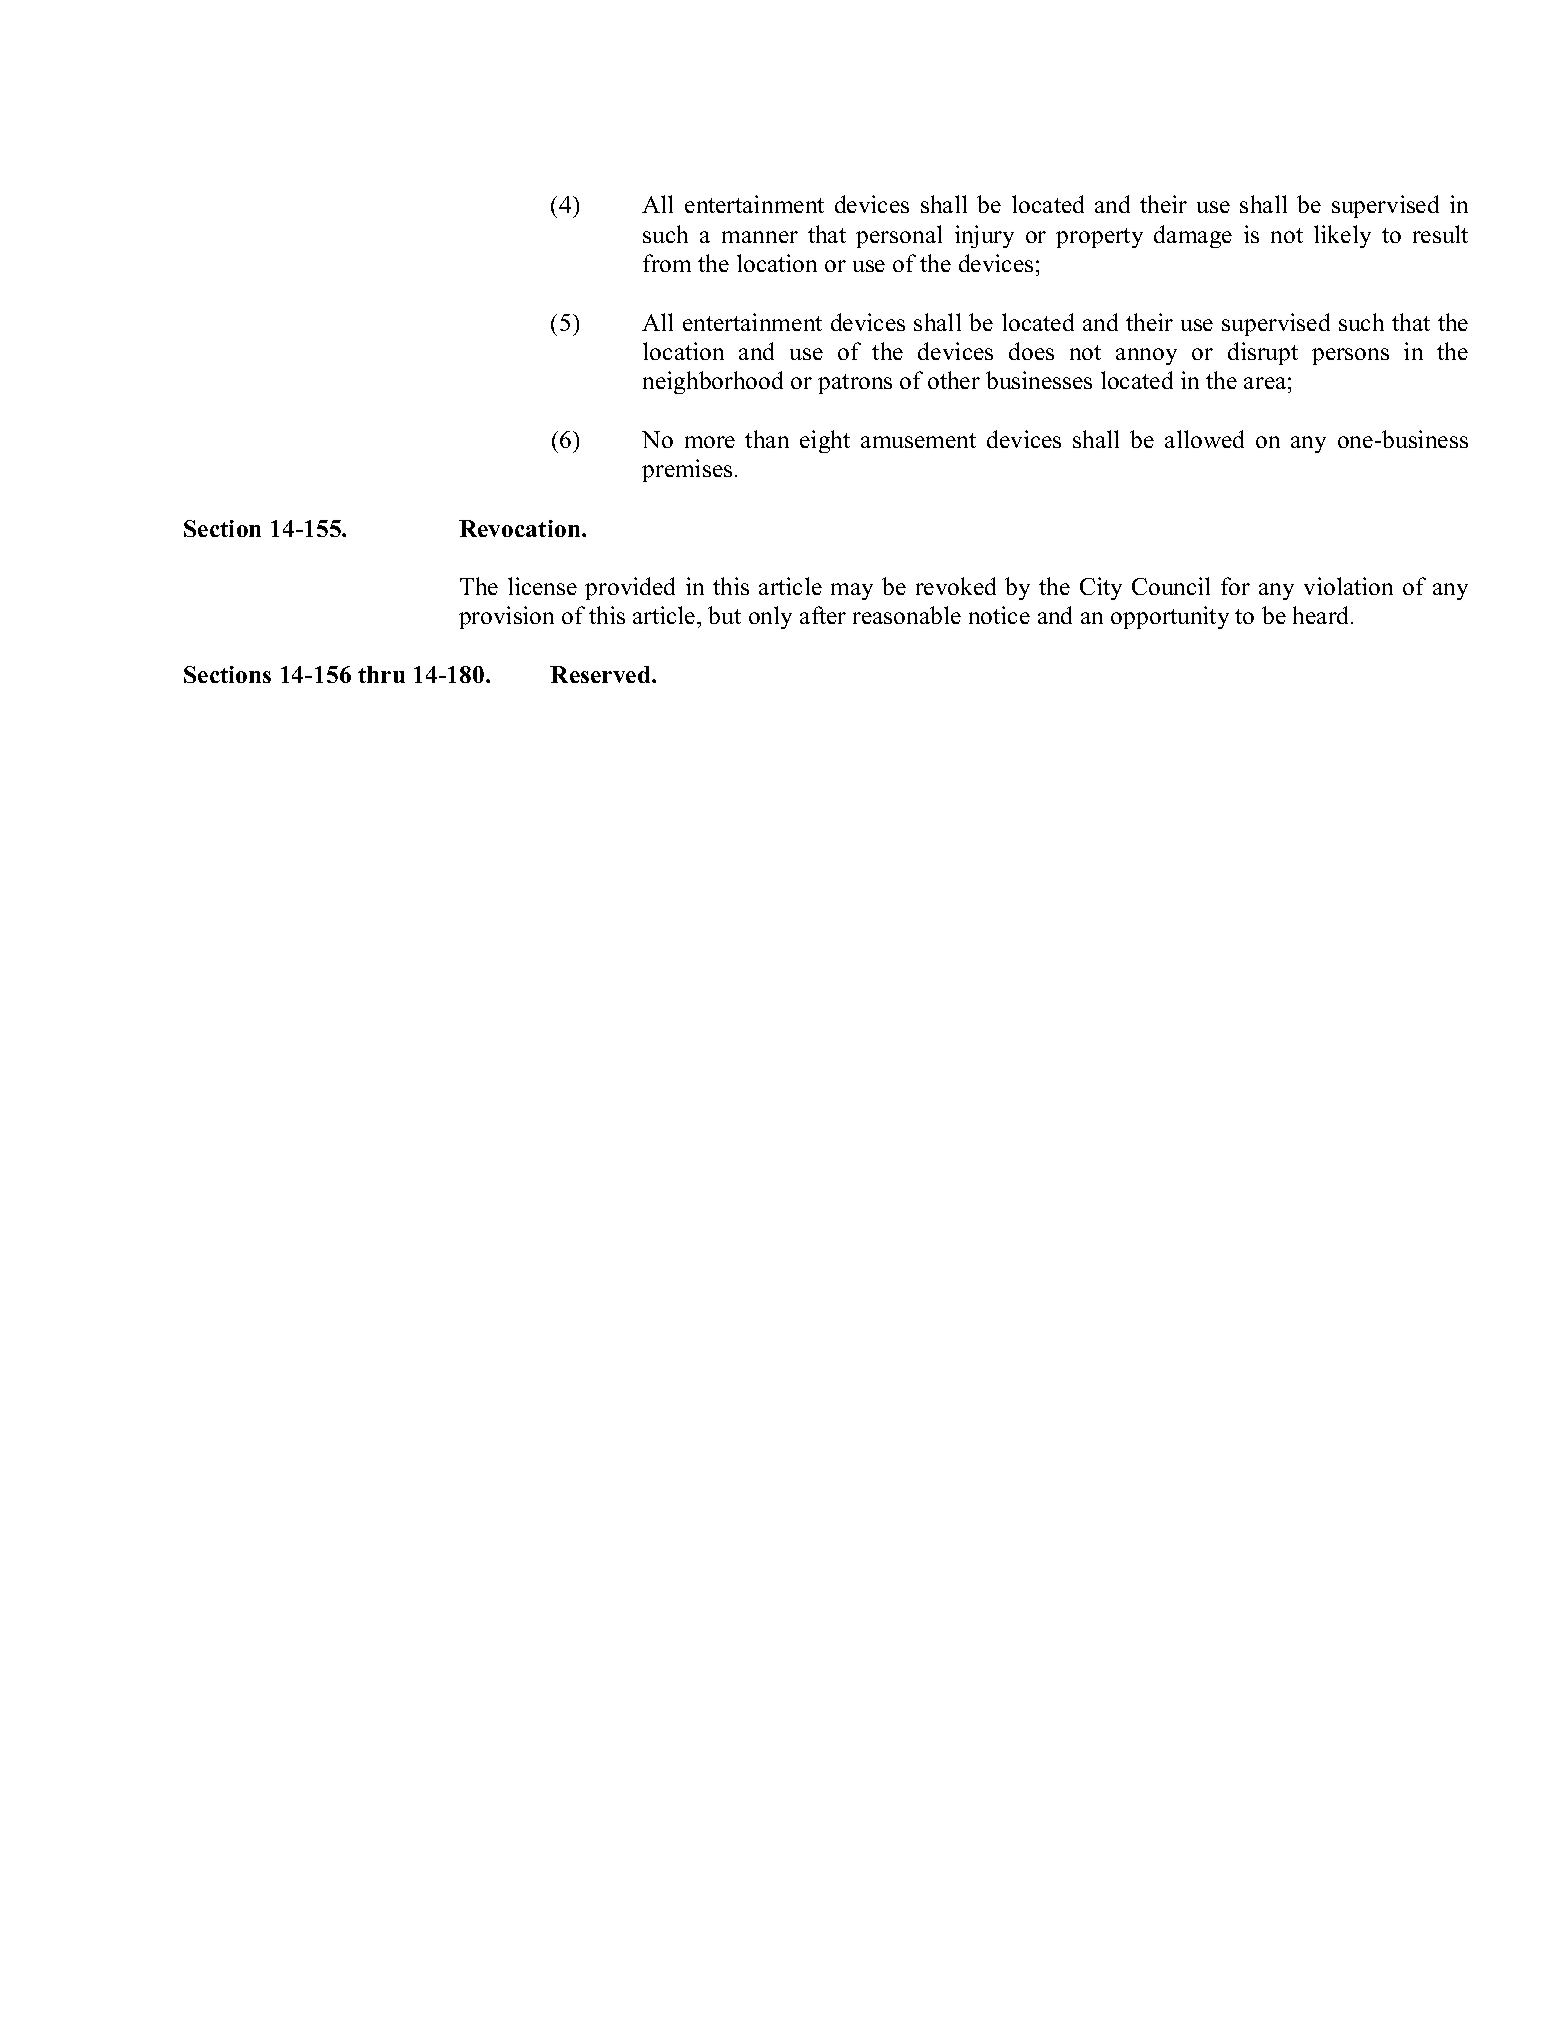 This image has height=2020, width=1561. Describe the element at coordinates (956, 586) in the image. I see `revoked` at that location.
